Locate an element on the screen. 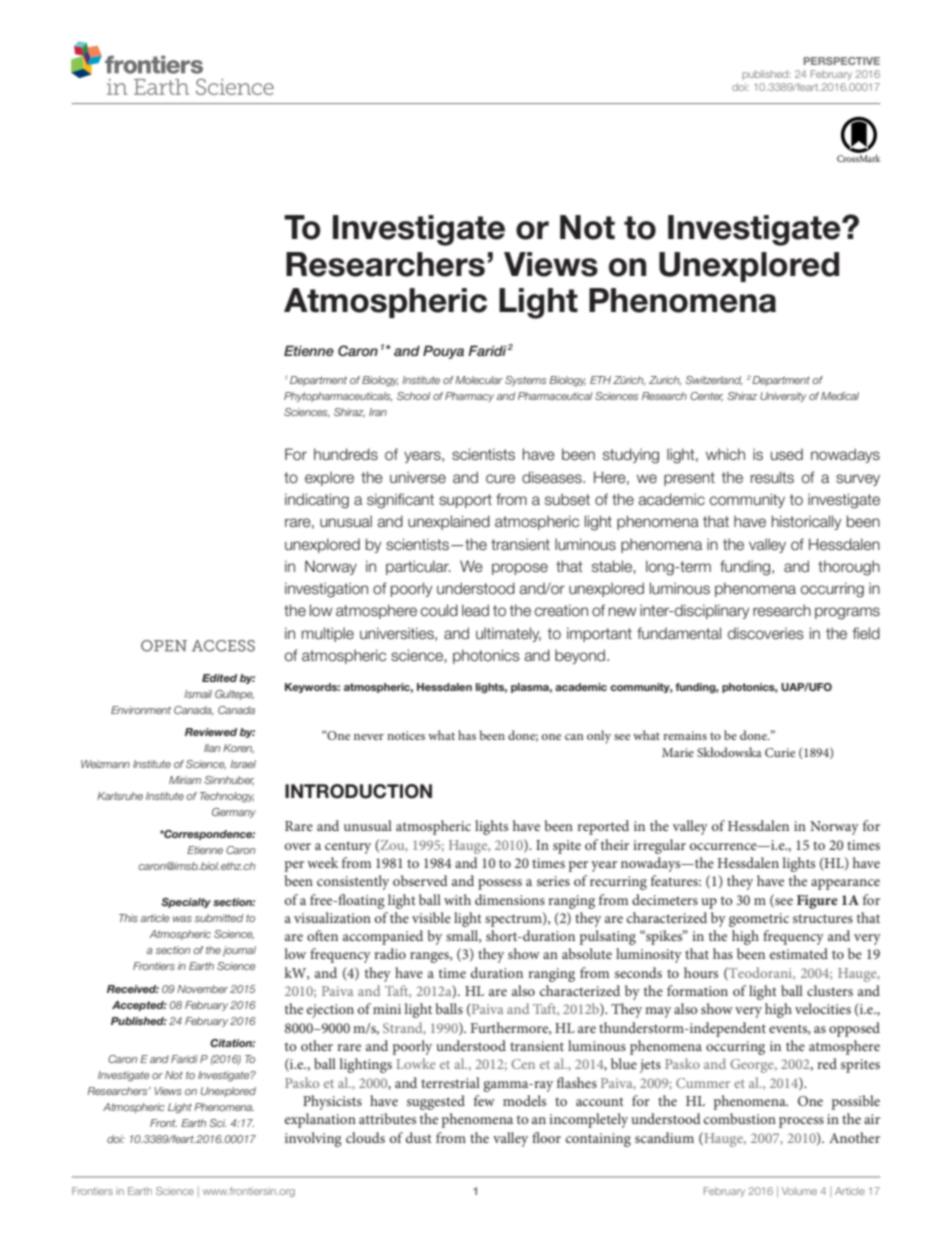 The width and height of the screenshot is (952, 1247). floor is located at coordinates (546, 1137).
